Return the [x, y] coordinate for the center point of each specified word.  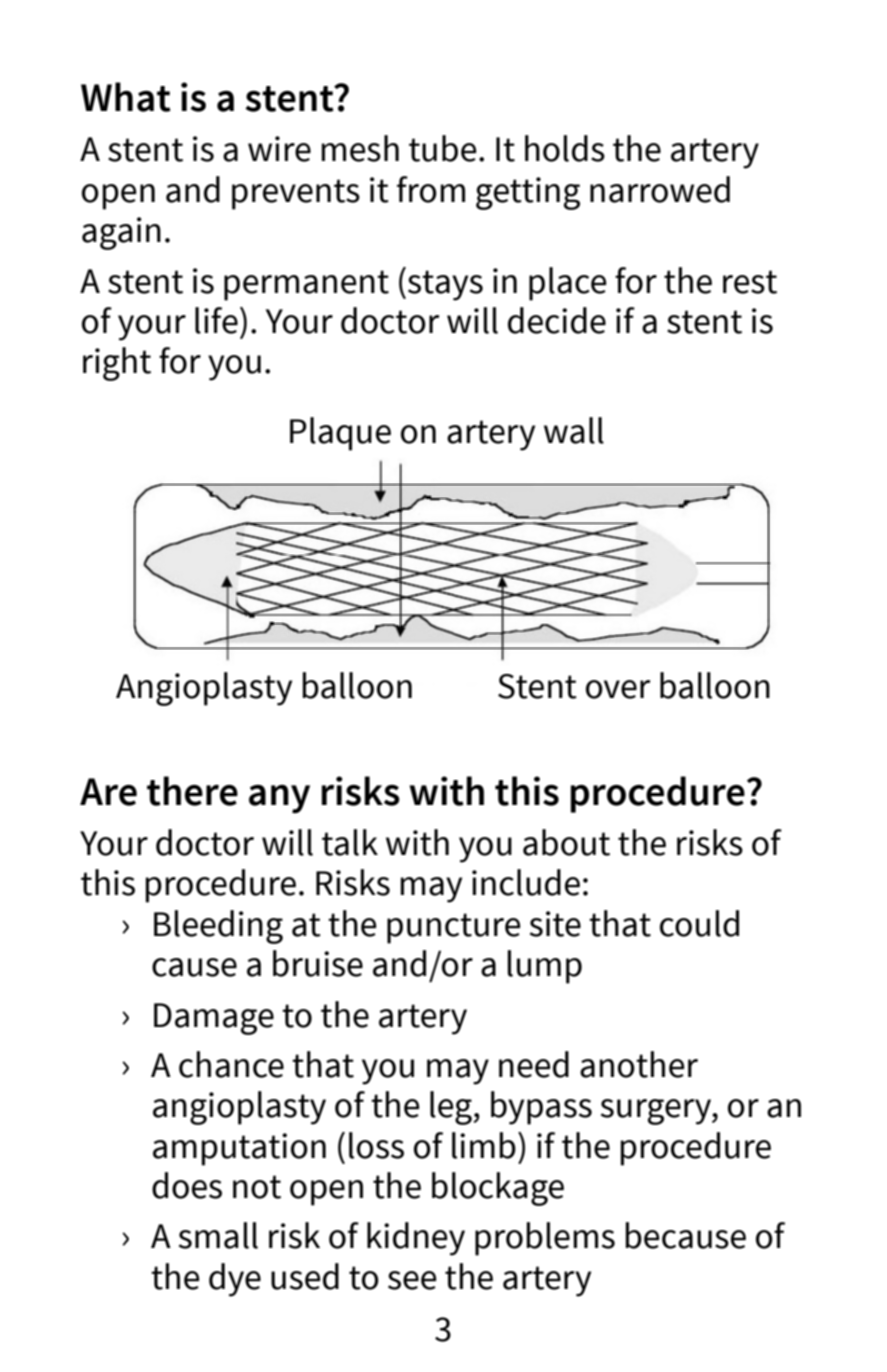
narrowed [660, 189]
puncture [453, 928]
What [126, 97]
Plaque [340, 434]
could [699, 923]
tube [442, 148]
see [412, 1280]
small [218, 1235]
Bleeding [218, 927]
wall [574, 430]
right [117, 364]
